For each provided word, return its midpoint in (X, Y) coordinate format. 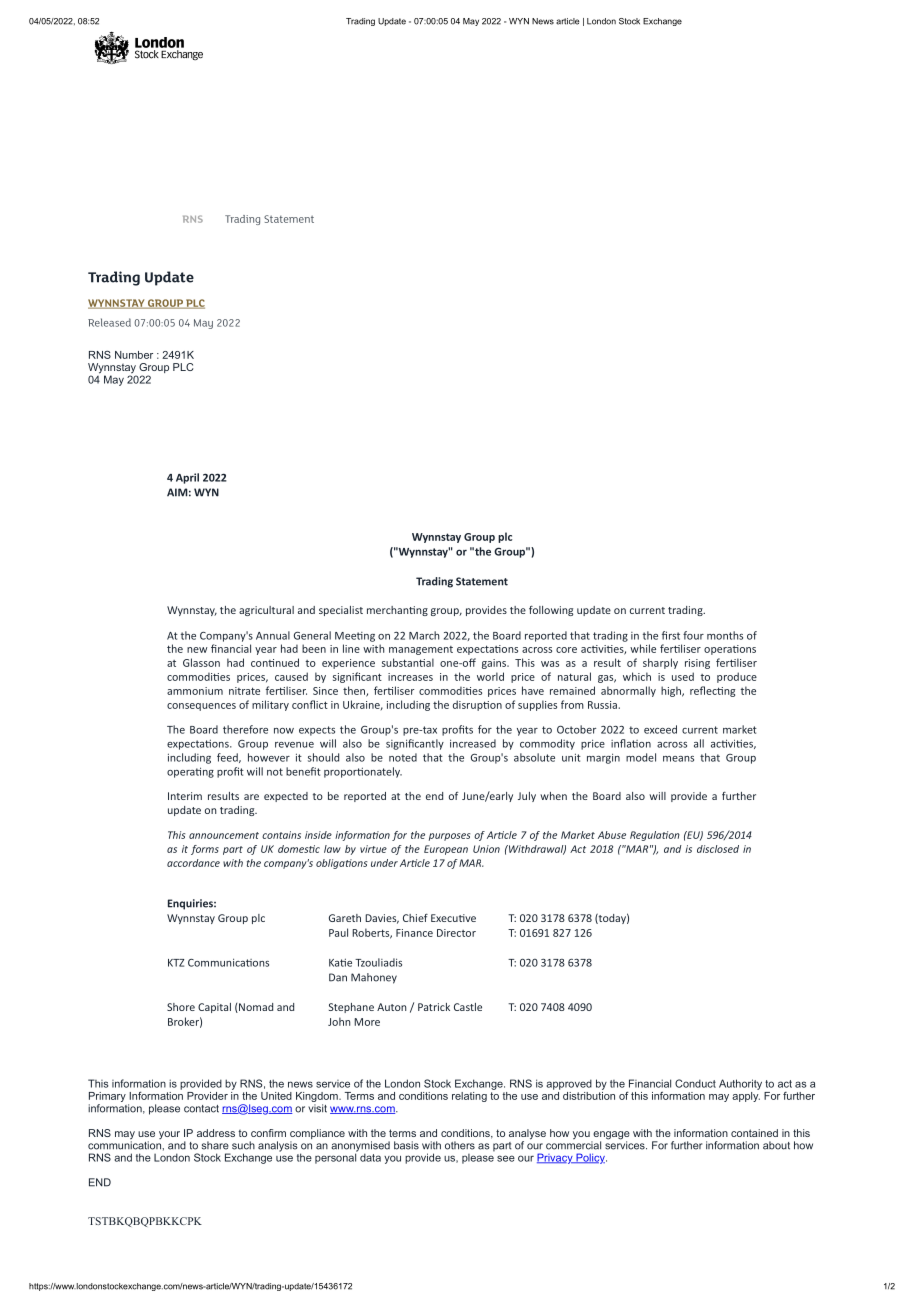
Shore (181, 1007)
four (693, 635)
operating (190, 772)
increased (473, 743)
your (169, 1135)
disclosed (718, 849)
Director (456, 933)
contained (754, 1133)
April (187, 478)
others (460, 1145)
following (551, 611)
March (424, 635)
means (678, 759)
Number (134, 355)
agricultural (266, 611)
